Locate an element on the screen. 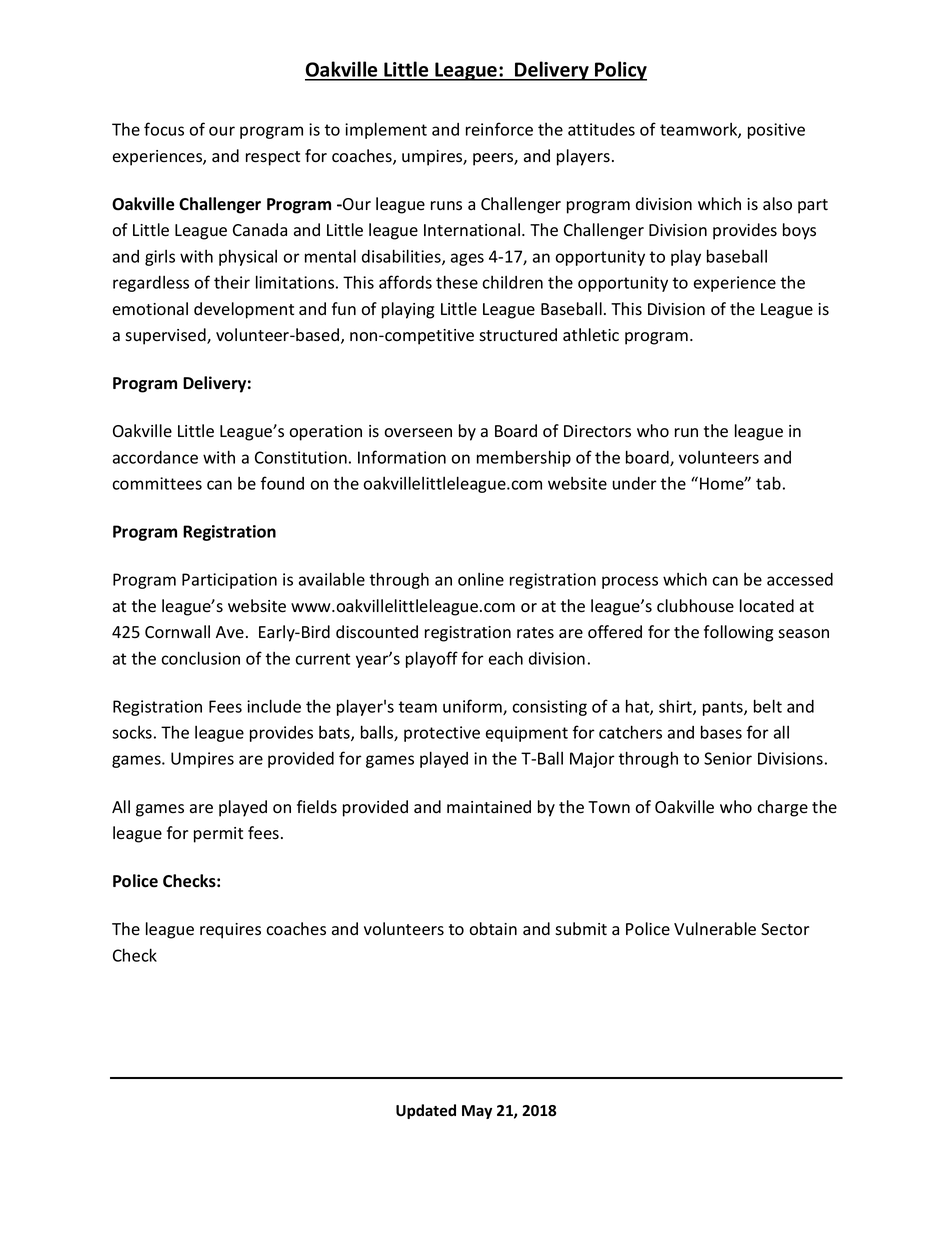 This screenshot has height=1233, width=952. Senior is located at coordinates (728, 758).
